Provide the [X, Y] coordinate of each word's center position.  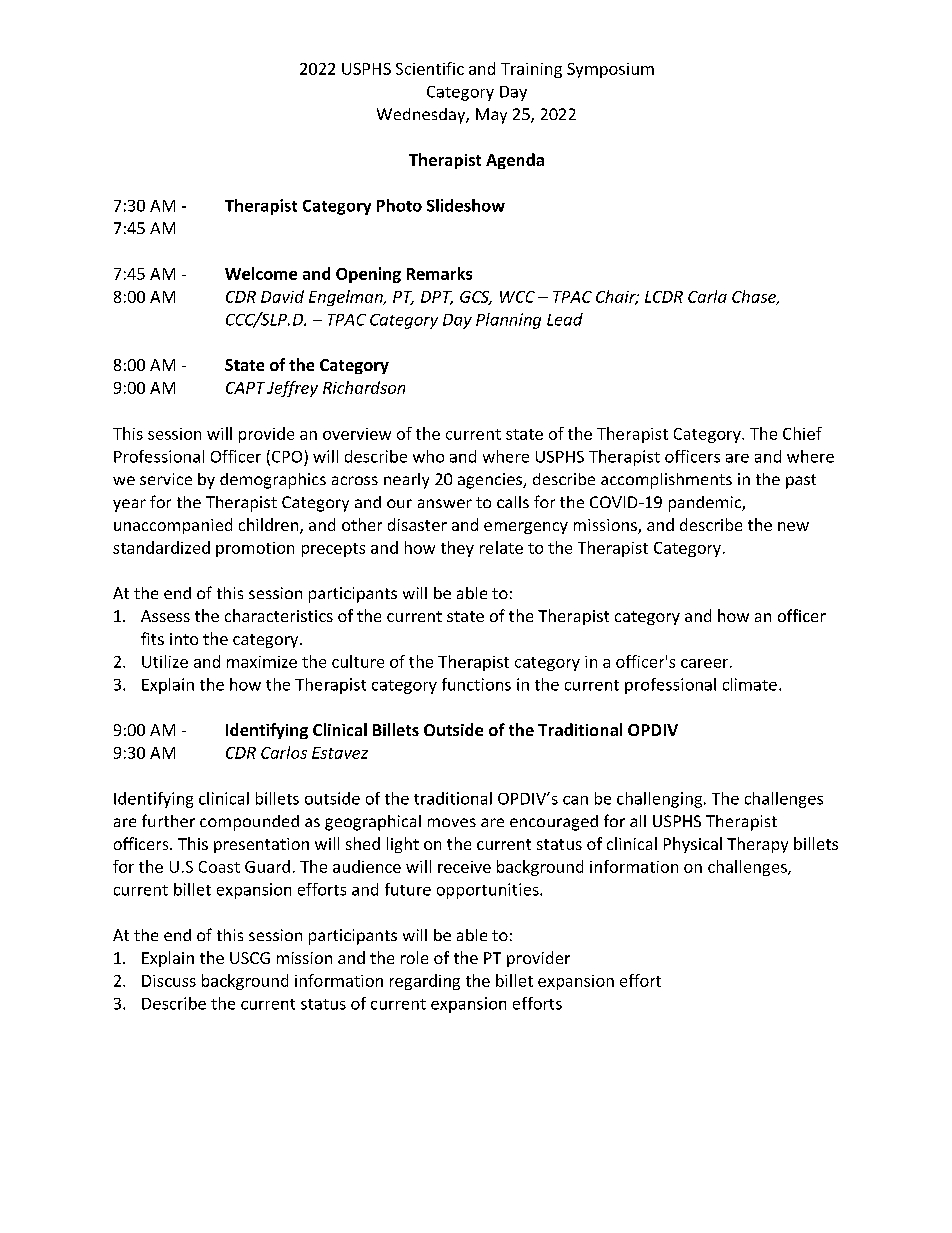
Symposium [610, 70]
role [414, 957]
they [457, 549]
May [491, 116]
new [793, 526]
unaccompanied [173, 526]
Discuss [169, 981]
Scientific [430, 68]
